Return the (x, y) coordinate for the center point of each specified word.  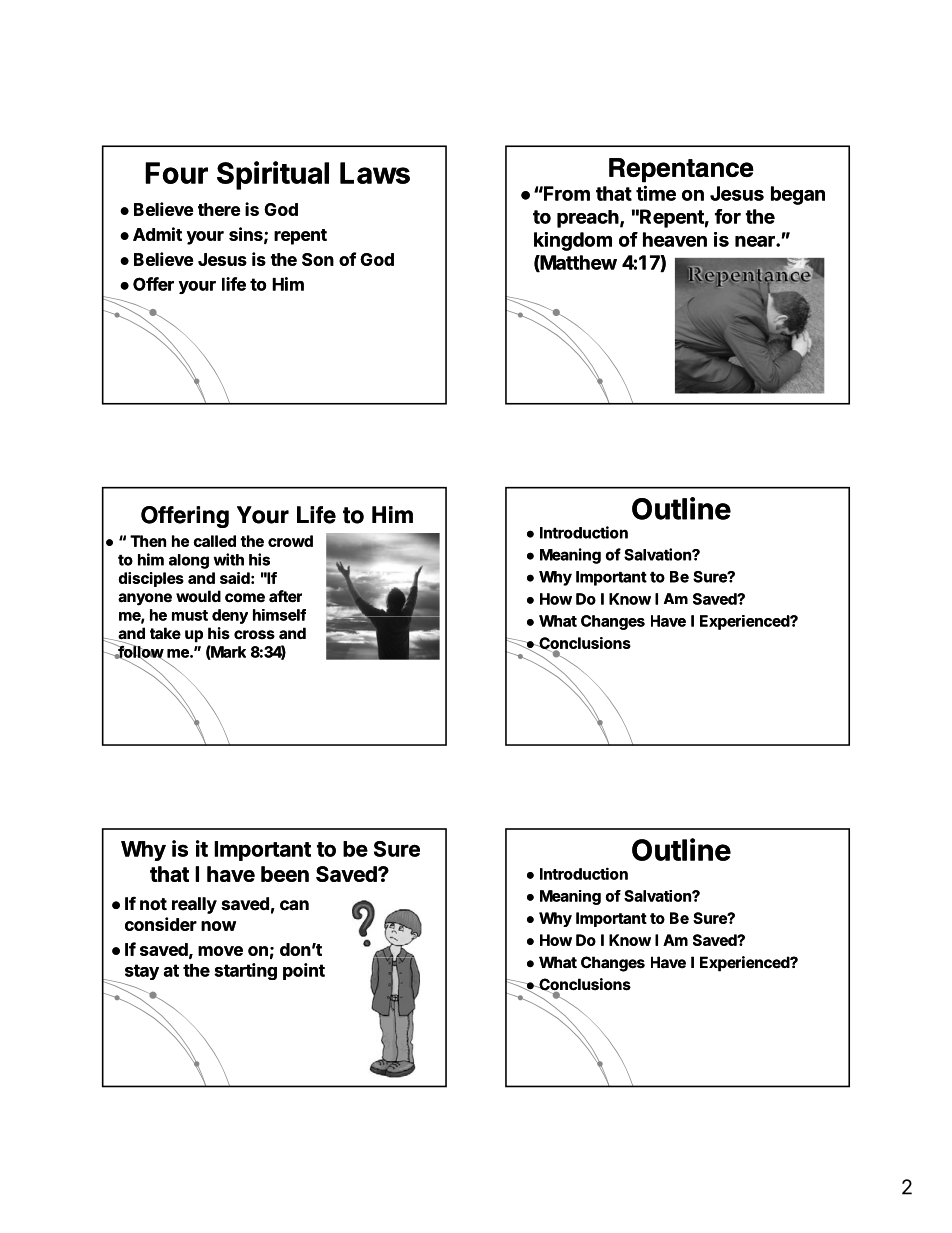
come (245, 598)
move (220, 951)
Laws (375, 173)
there (219, 209)
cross (254, 635)
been (285, 874)
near (756, 241)
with (229, 559)
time (656, 193)
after (285, 596)
